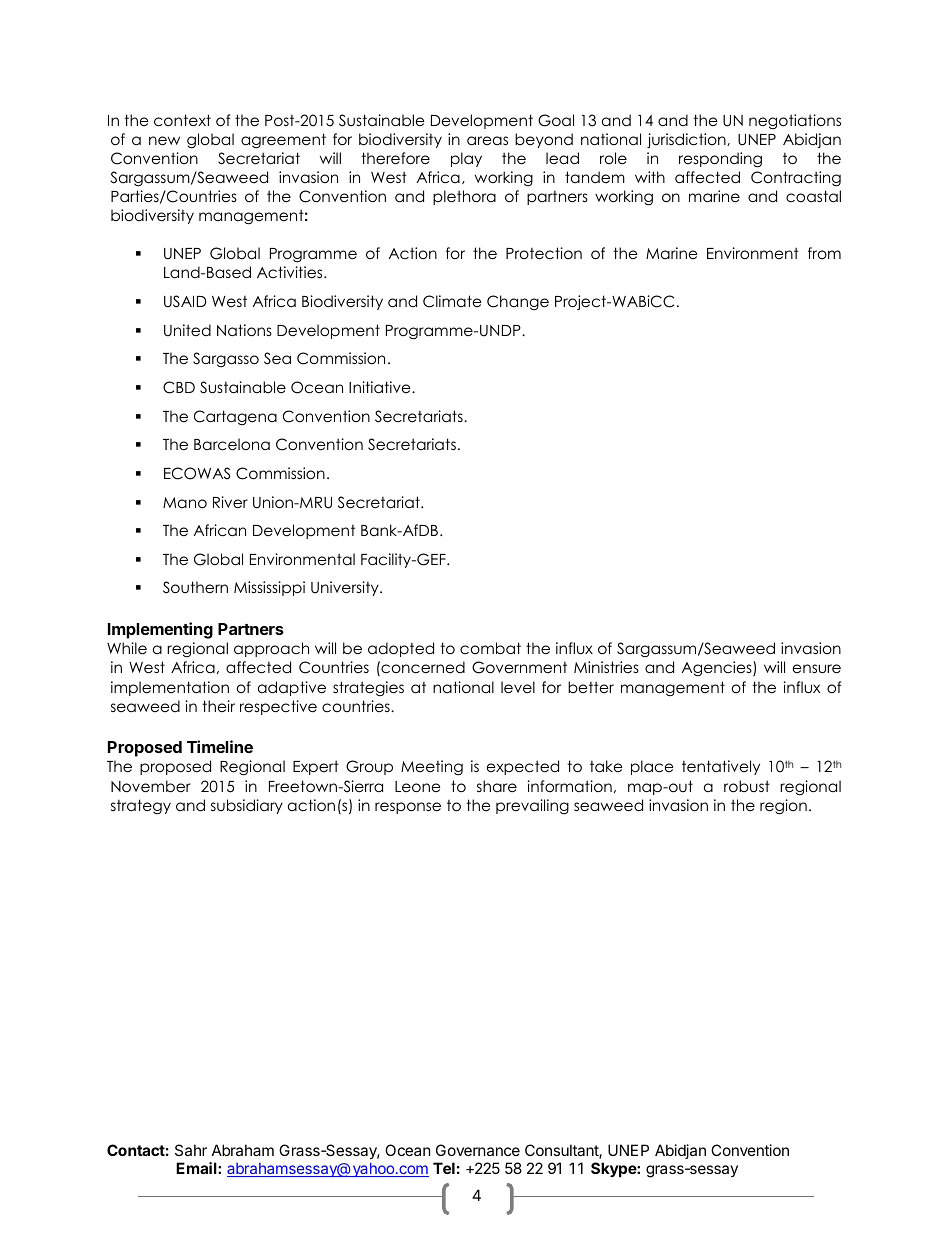  I want to click on River, so click(230, 502).
